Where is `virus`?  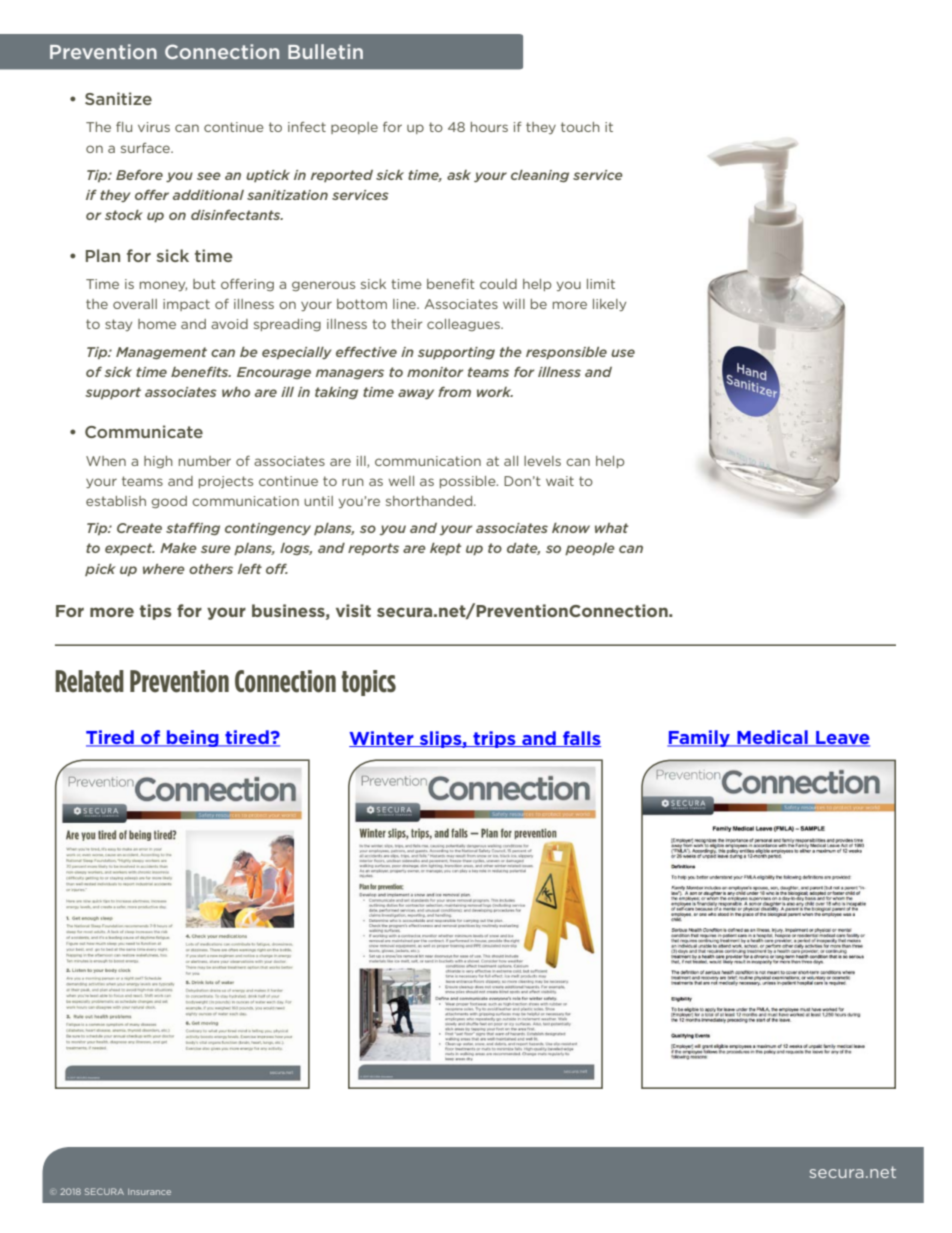
virus is located at coordinates (154, 127).
